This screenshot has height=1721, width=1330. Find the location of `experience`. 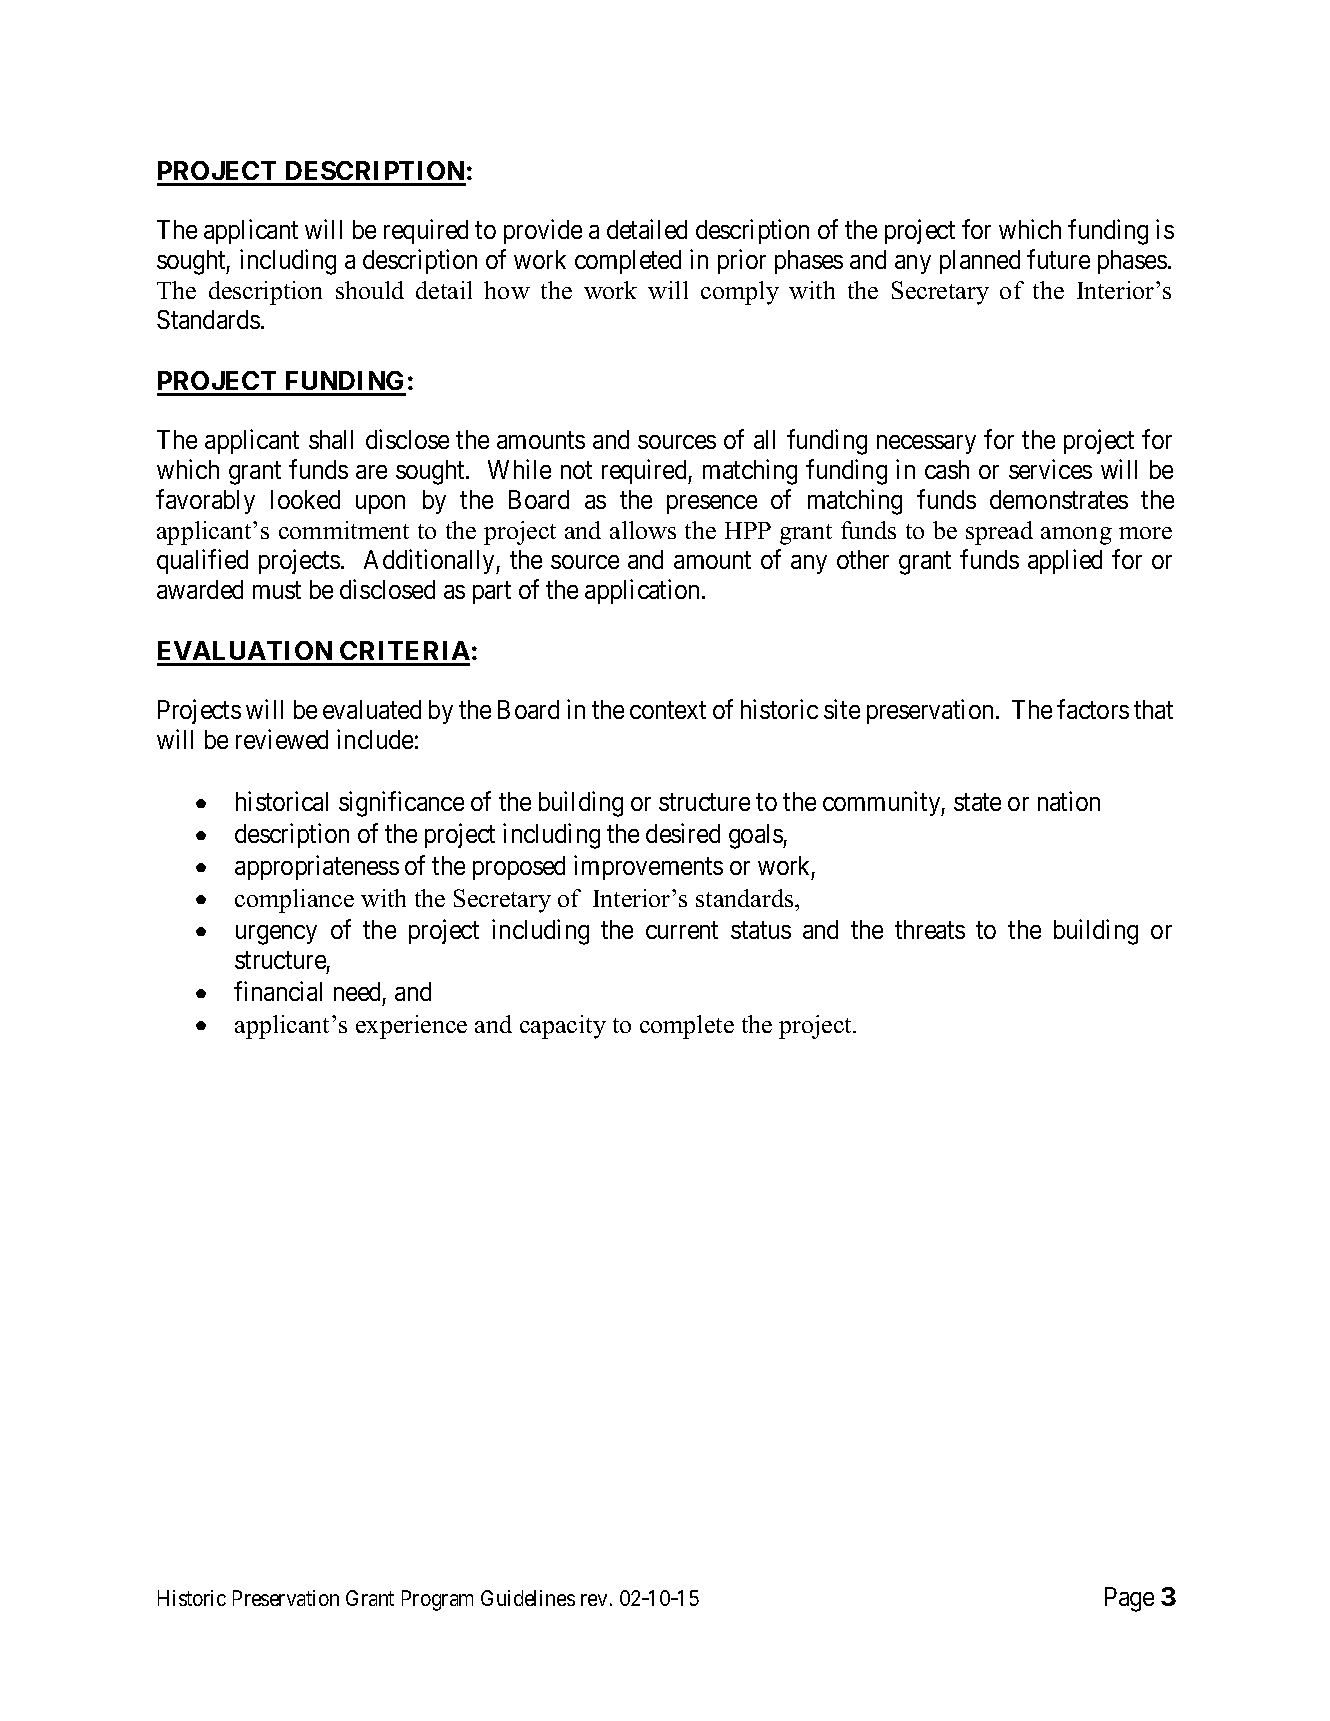

experience is located at coordinates (411, 1027).
